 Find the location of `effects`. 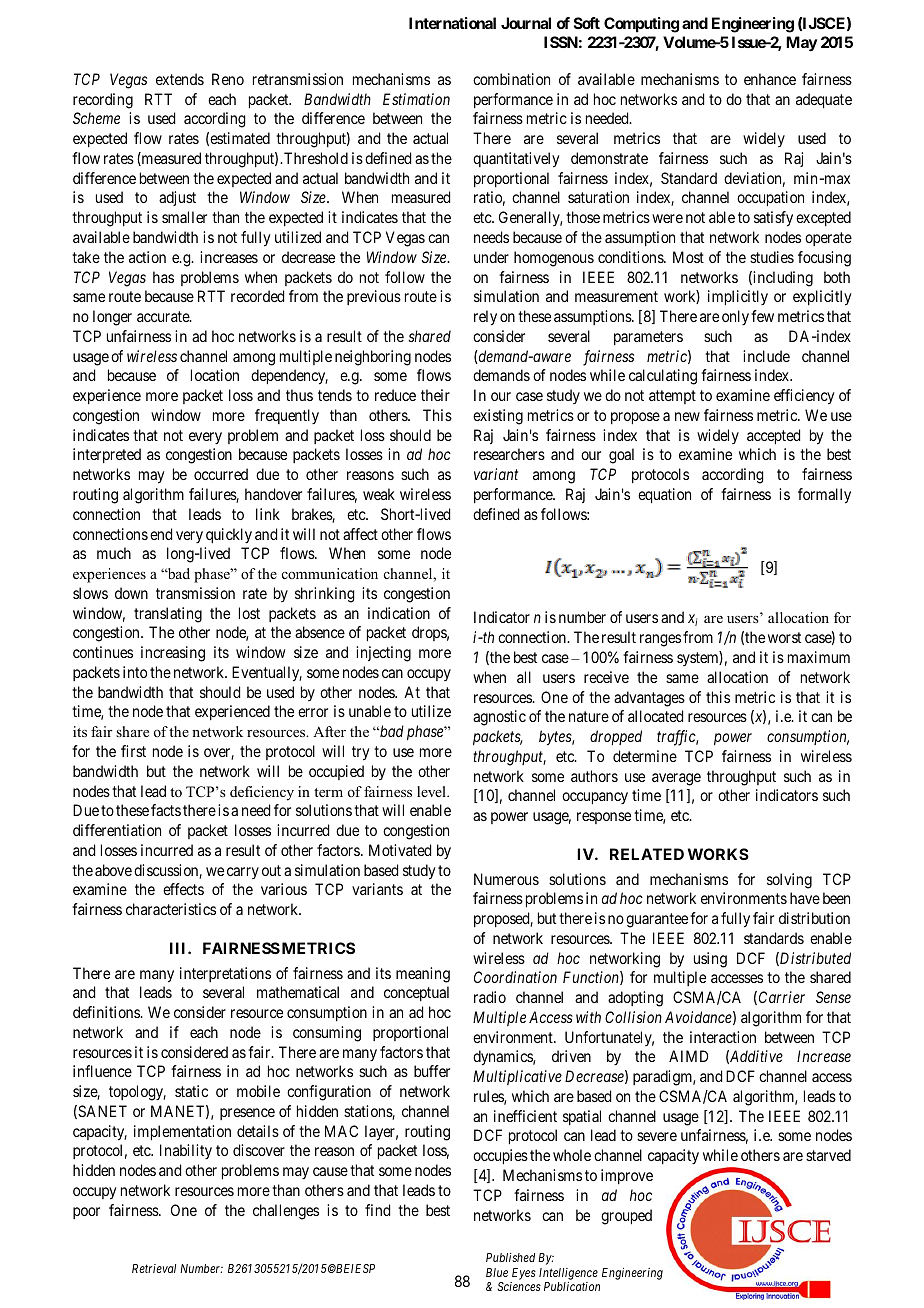

effects is located at coordinates (183, 889).
